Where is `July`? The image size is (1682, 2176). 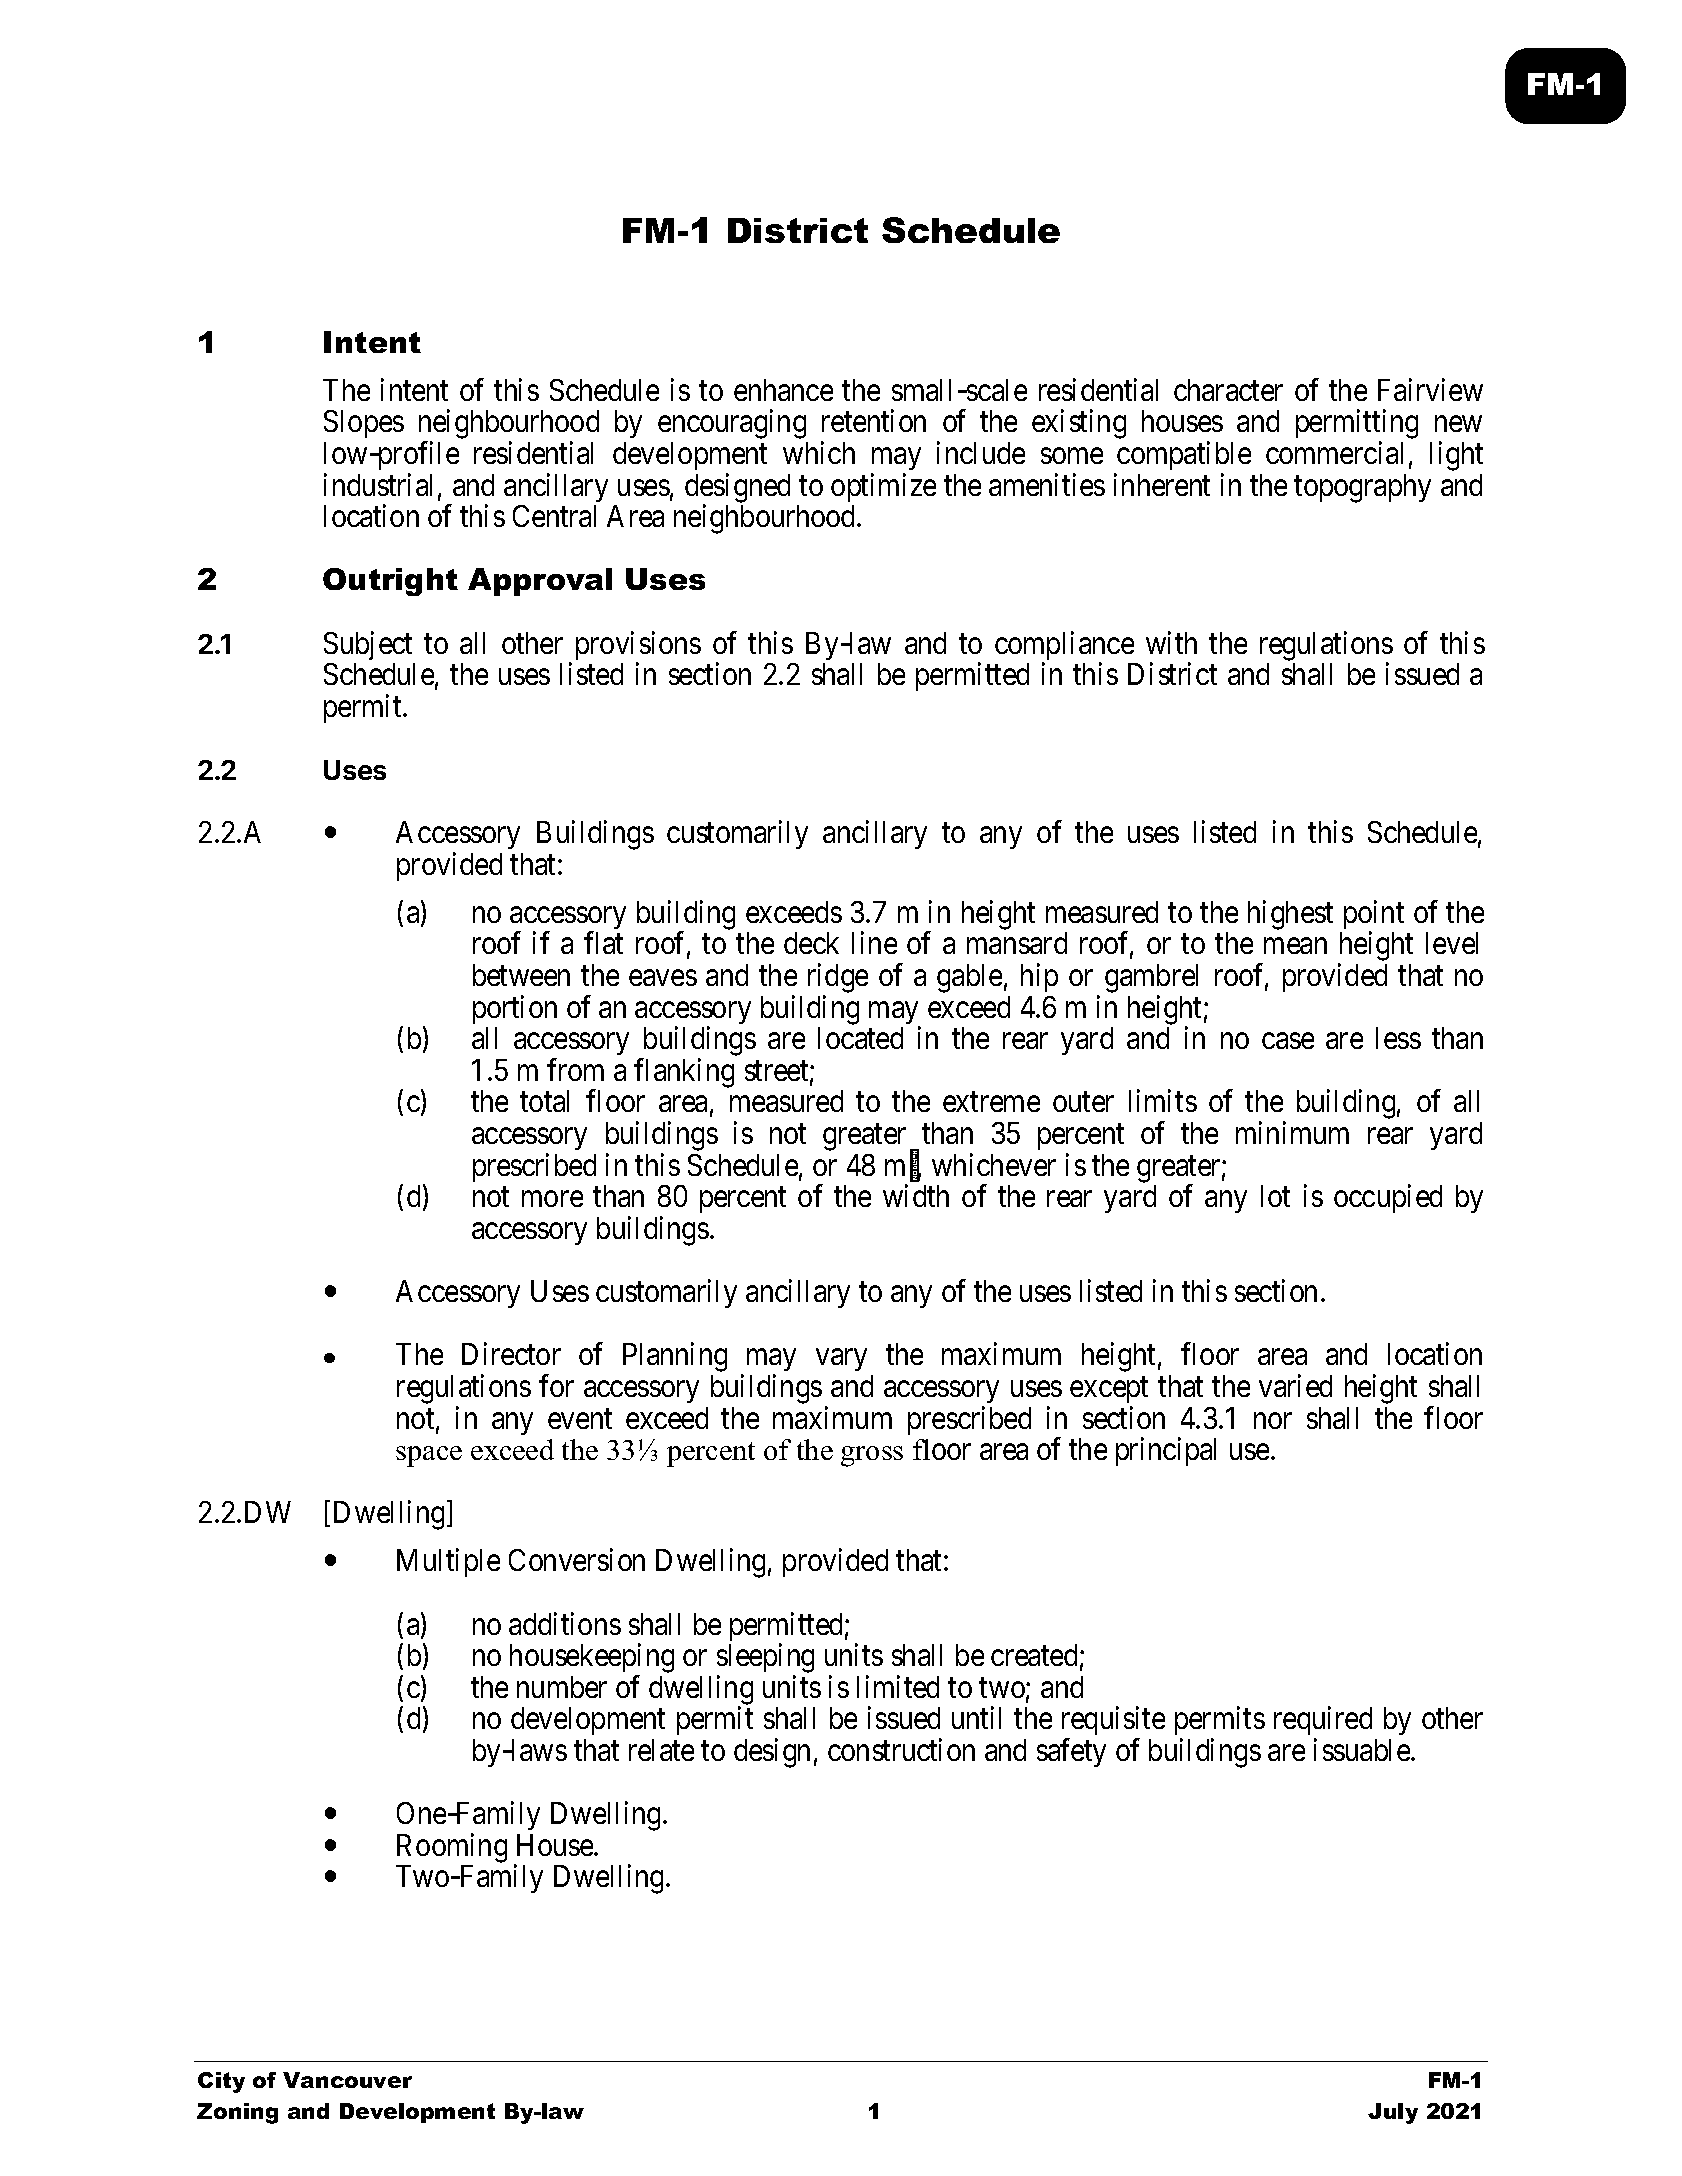 July is located at coordinates (1393, 2113).
